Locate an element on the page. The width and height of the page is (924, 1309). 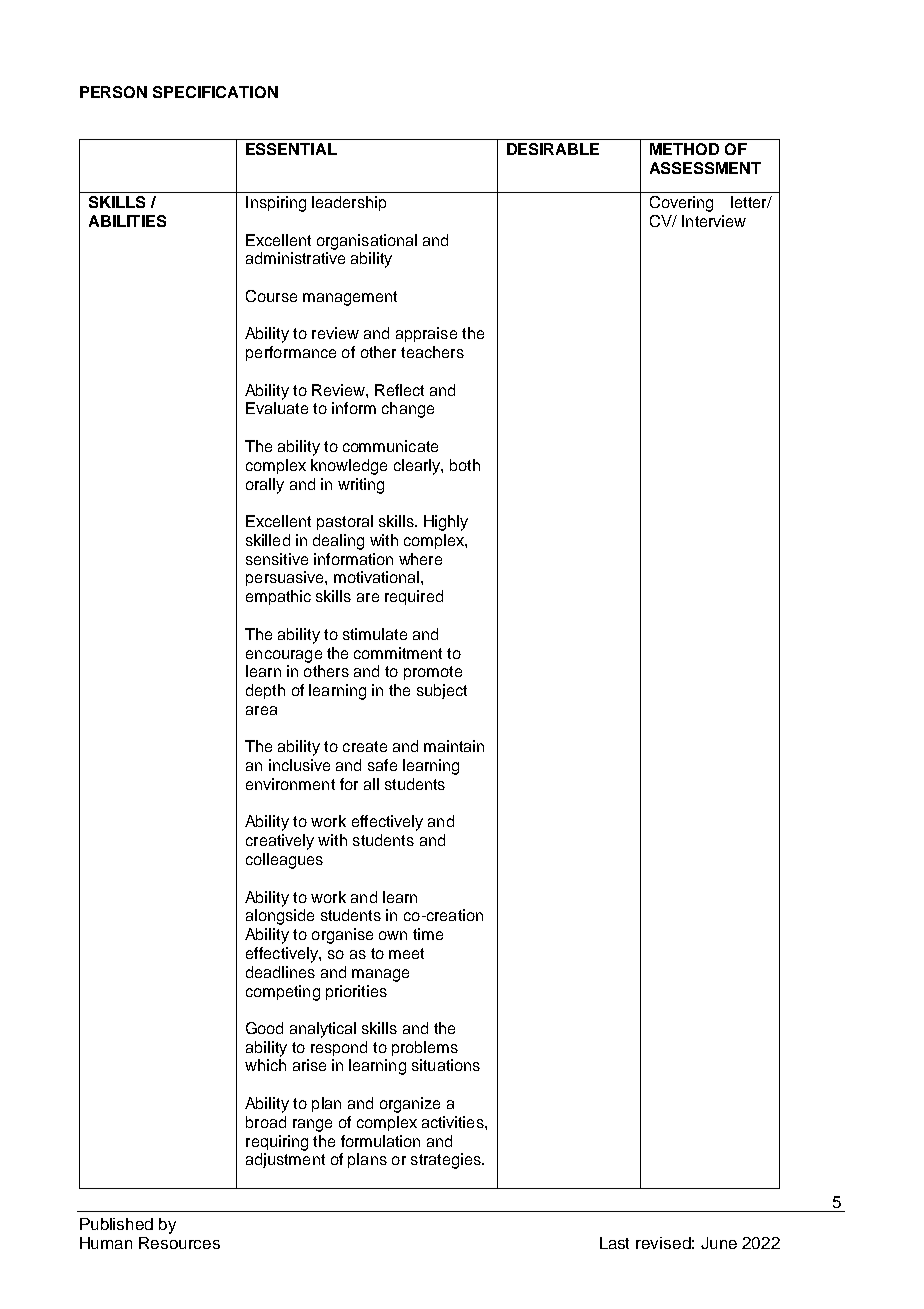
alongside is located at coordinates (280, 917).
